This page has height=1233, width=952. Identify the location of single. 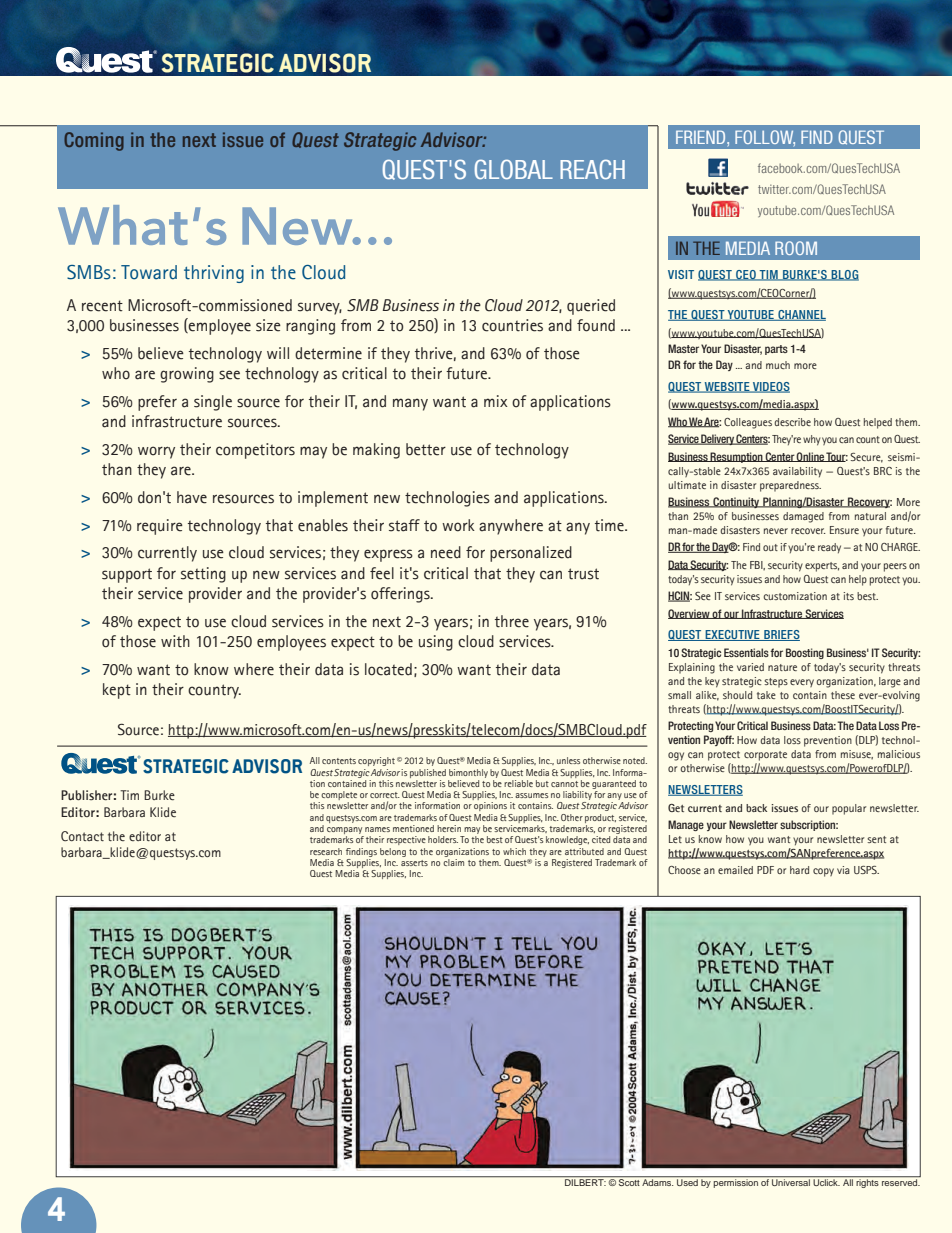
(213, 403).
